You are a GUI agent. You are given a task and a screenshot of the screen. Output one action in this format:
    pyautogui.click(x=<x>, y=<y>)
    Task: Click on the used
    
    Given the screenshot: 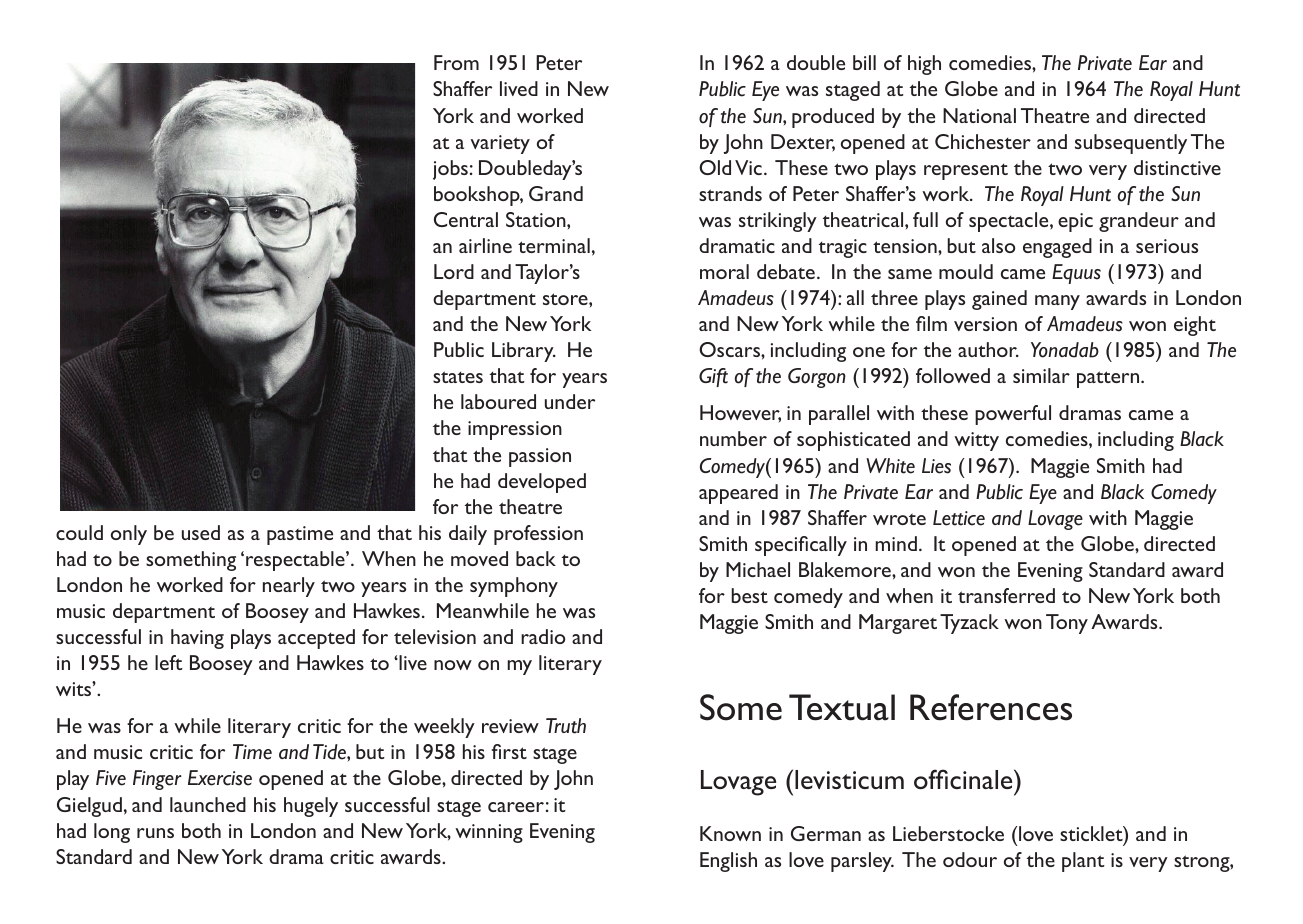 What is the action you would take?
    pyautogui.click(x=201, y=532)
